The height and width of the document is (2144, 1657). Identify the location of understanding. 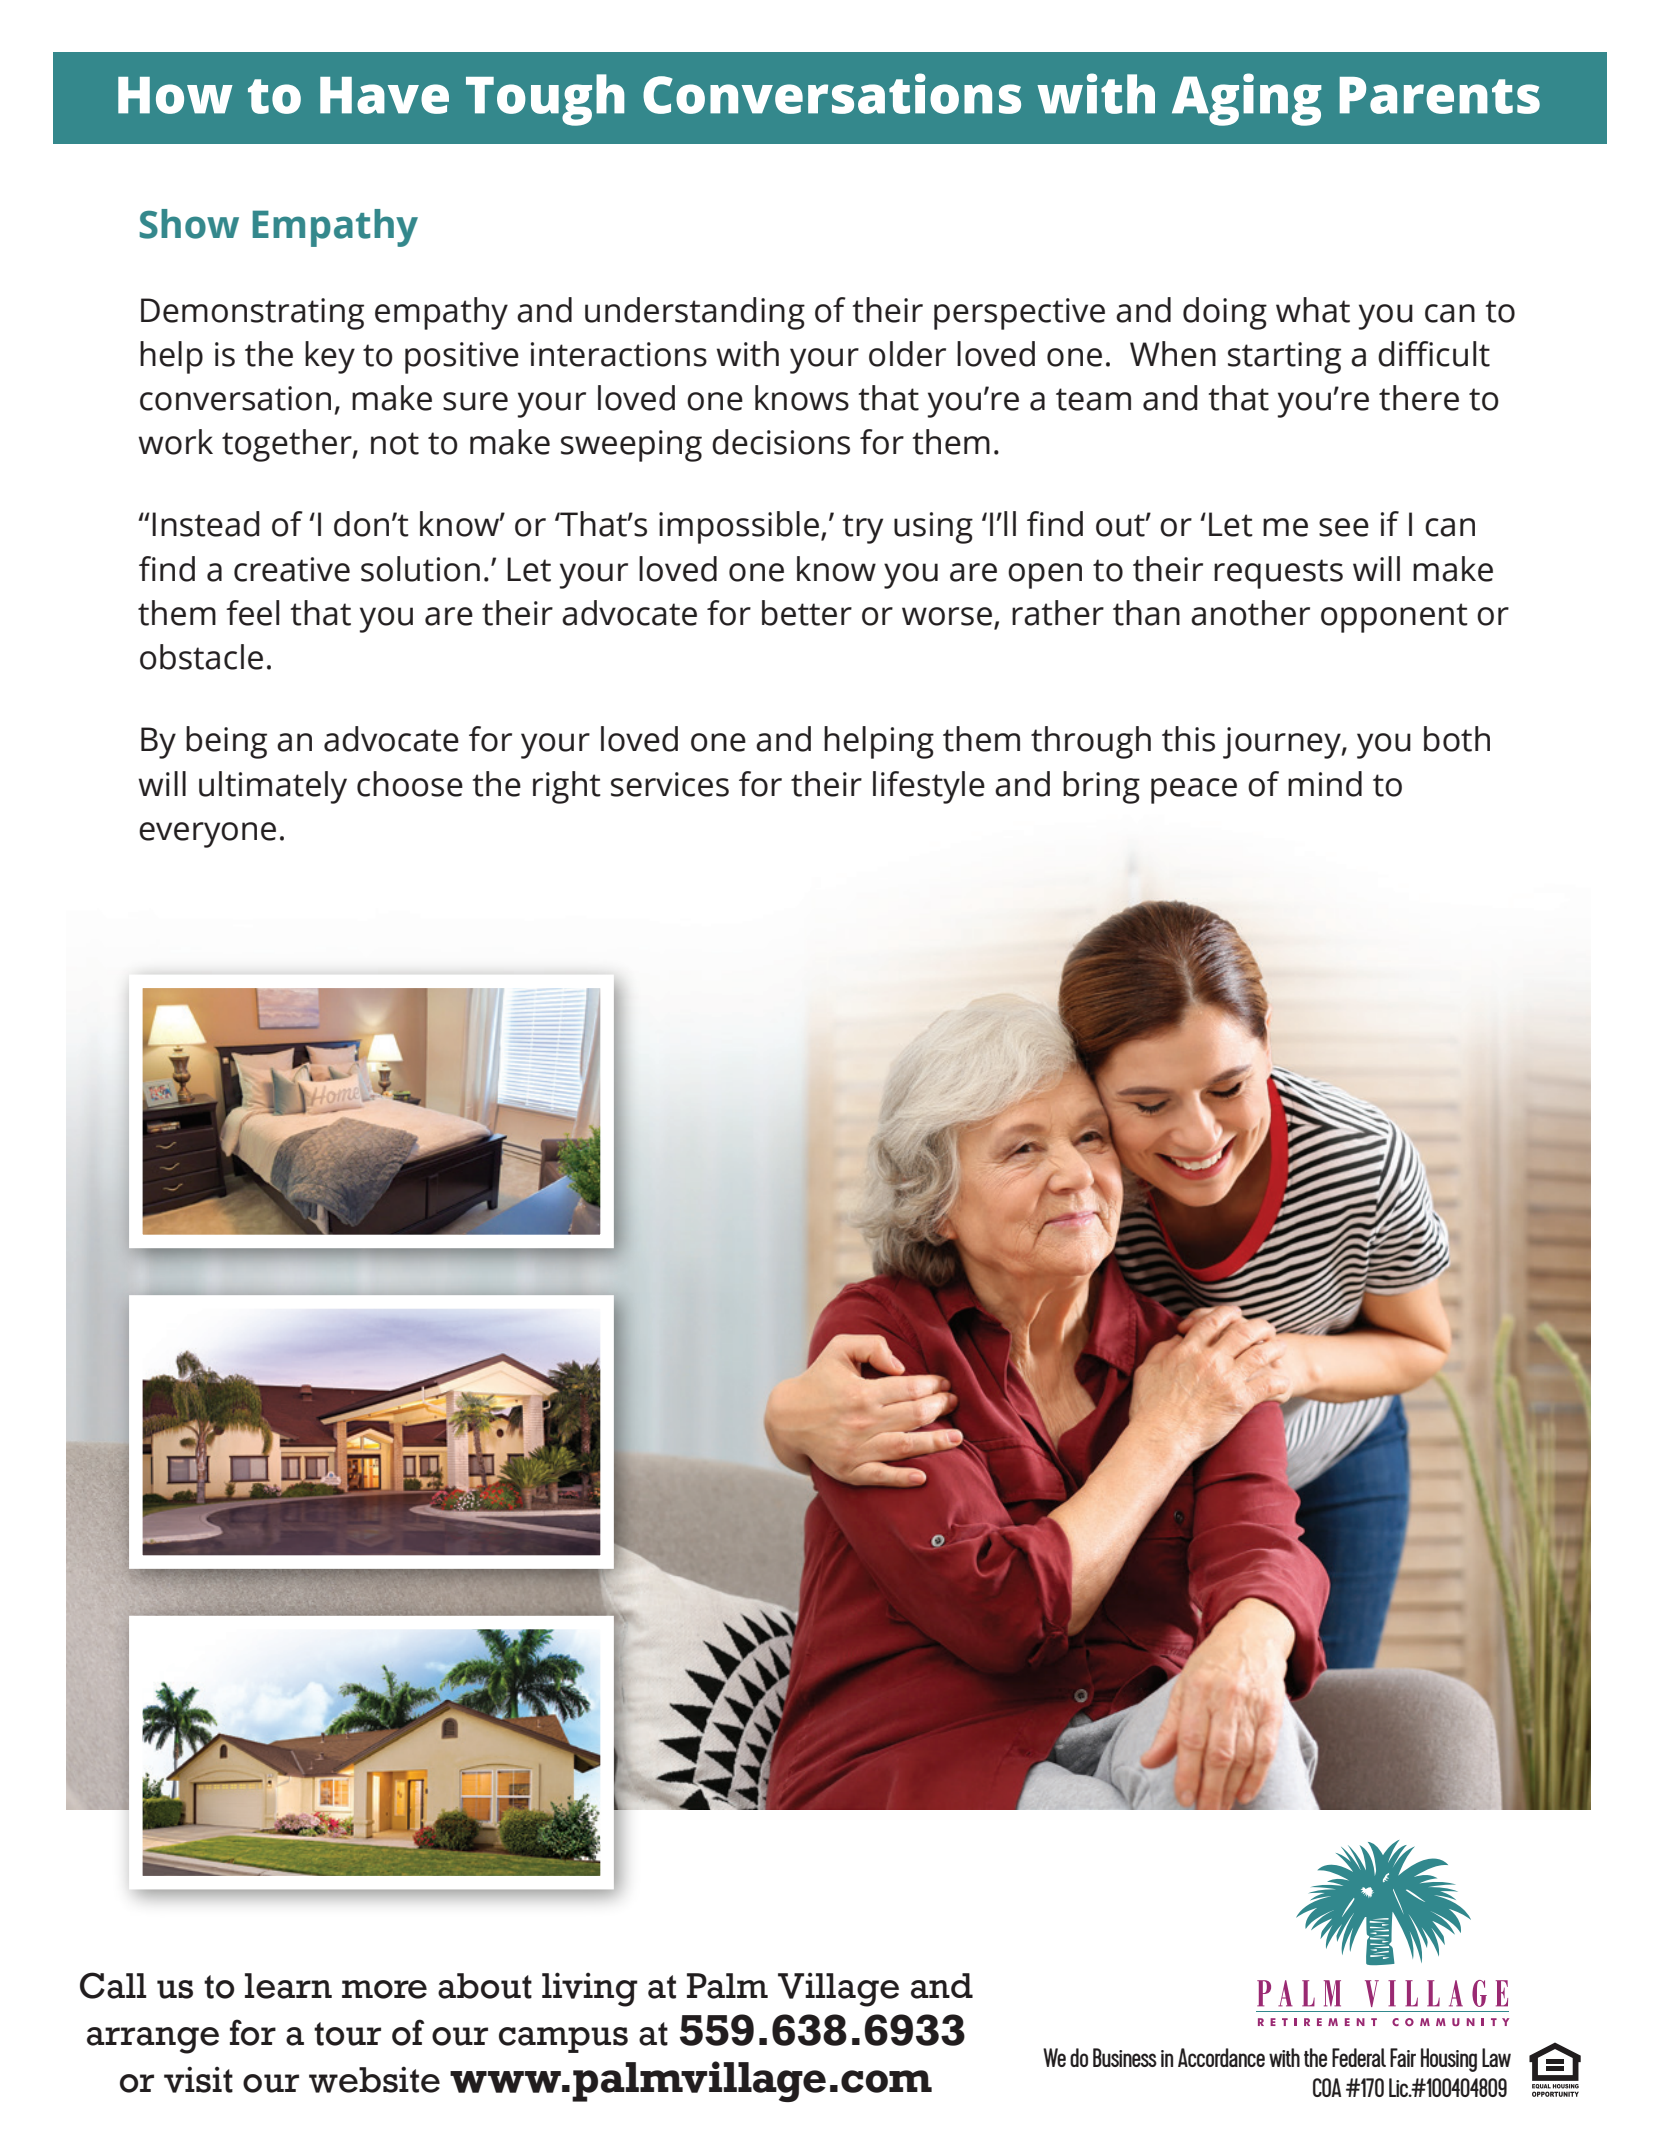
(695, 313).
